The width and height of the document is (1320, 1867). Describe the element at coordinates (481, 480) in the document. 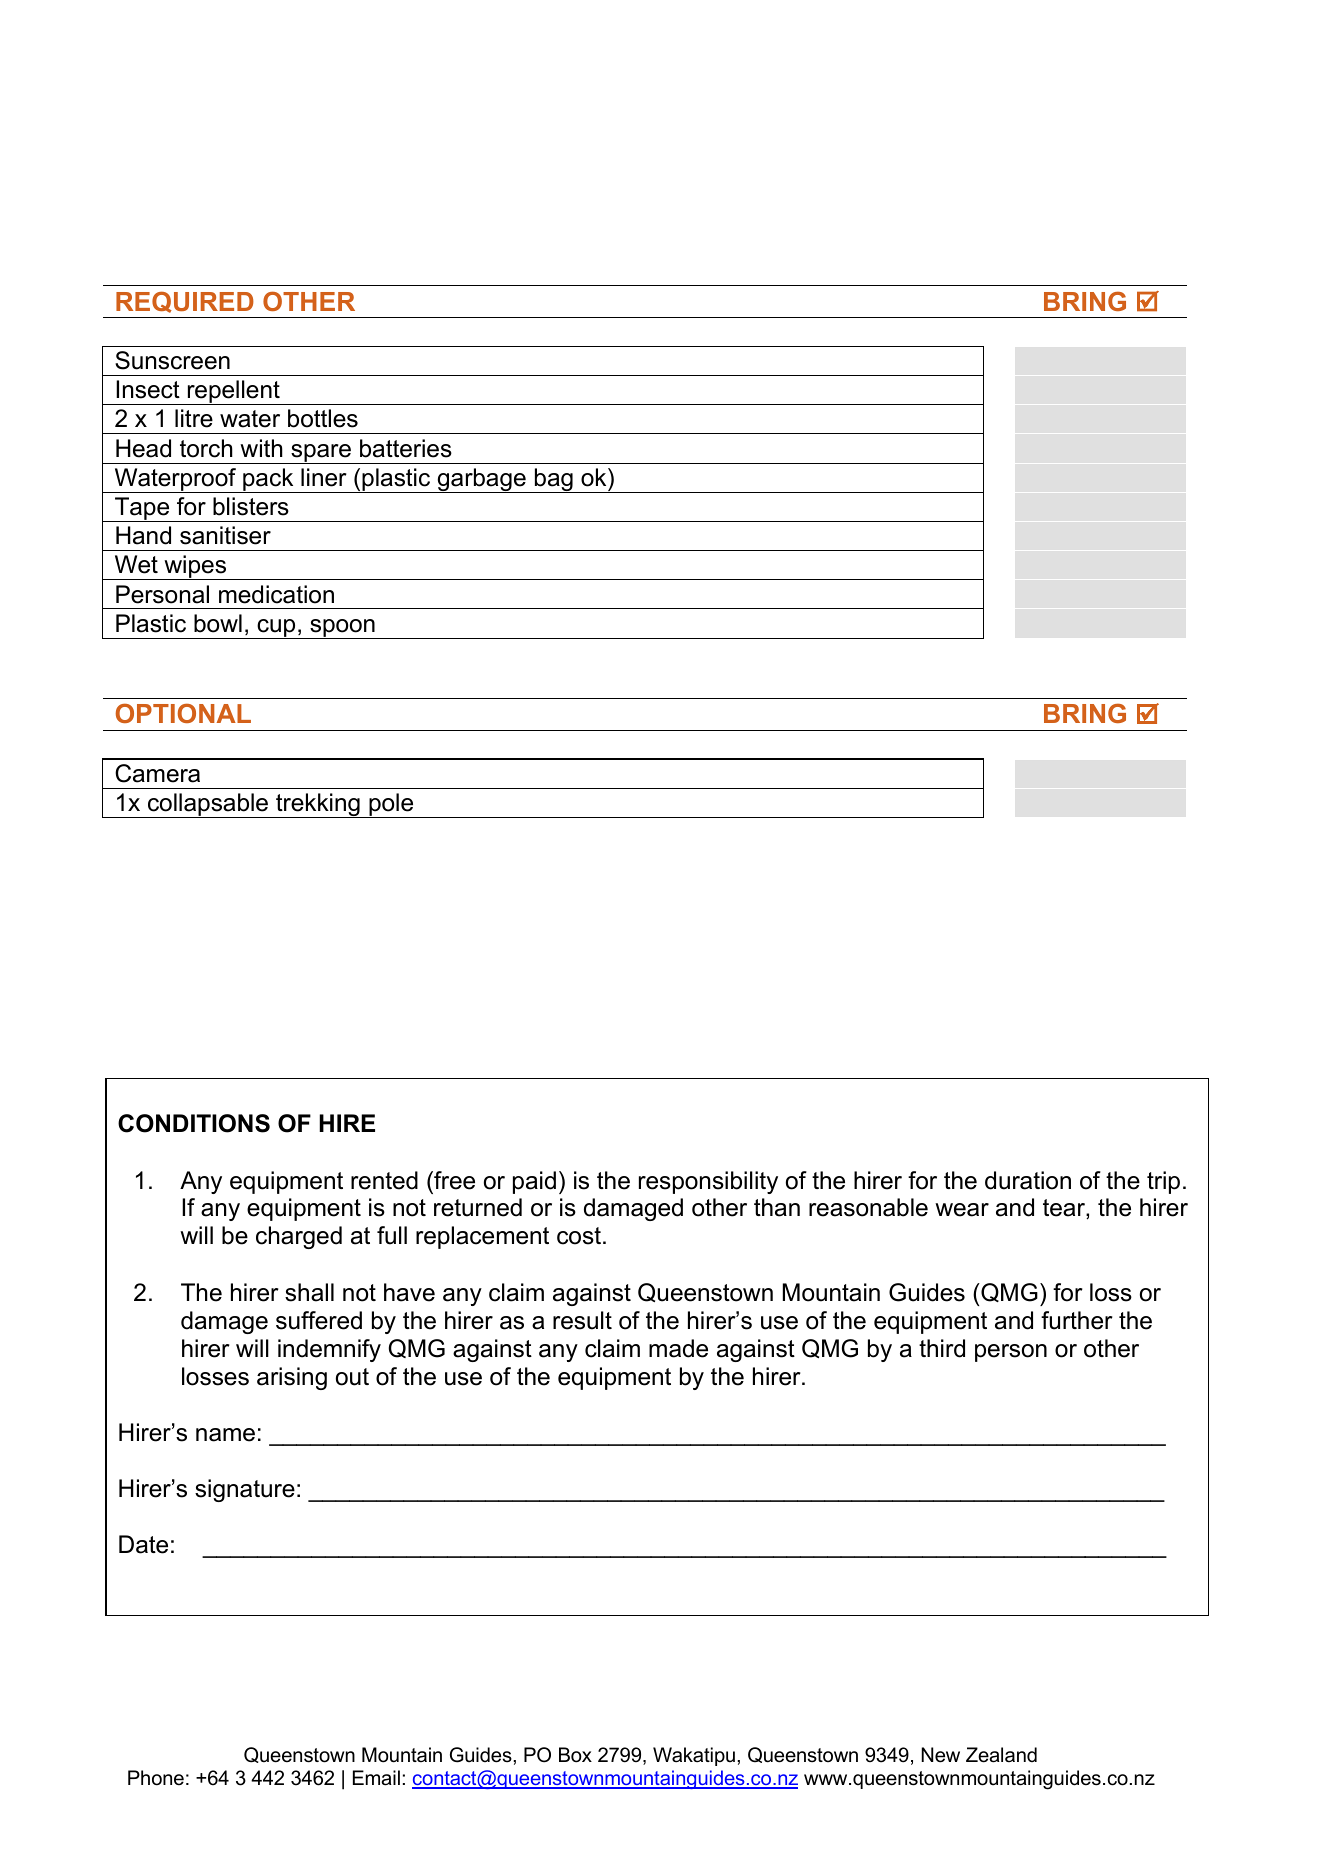

I see `garbage` at that location.
